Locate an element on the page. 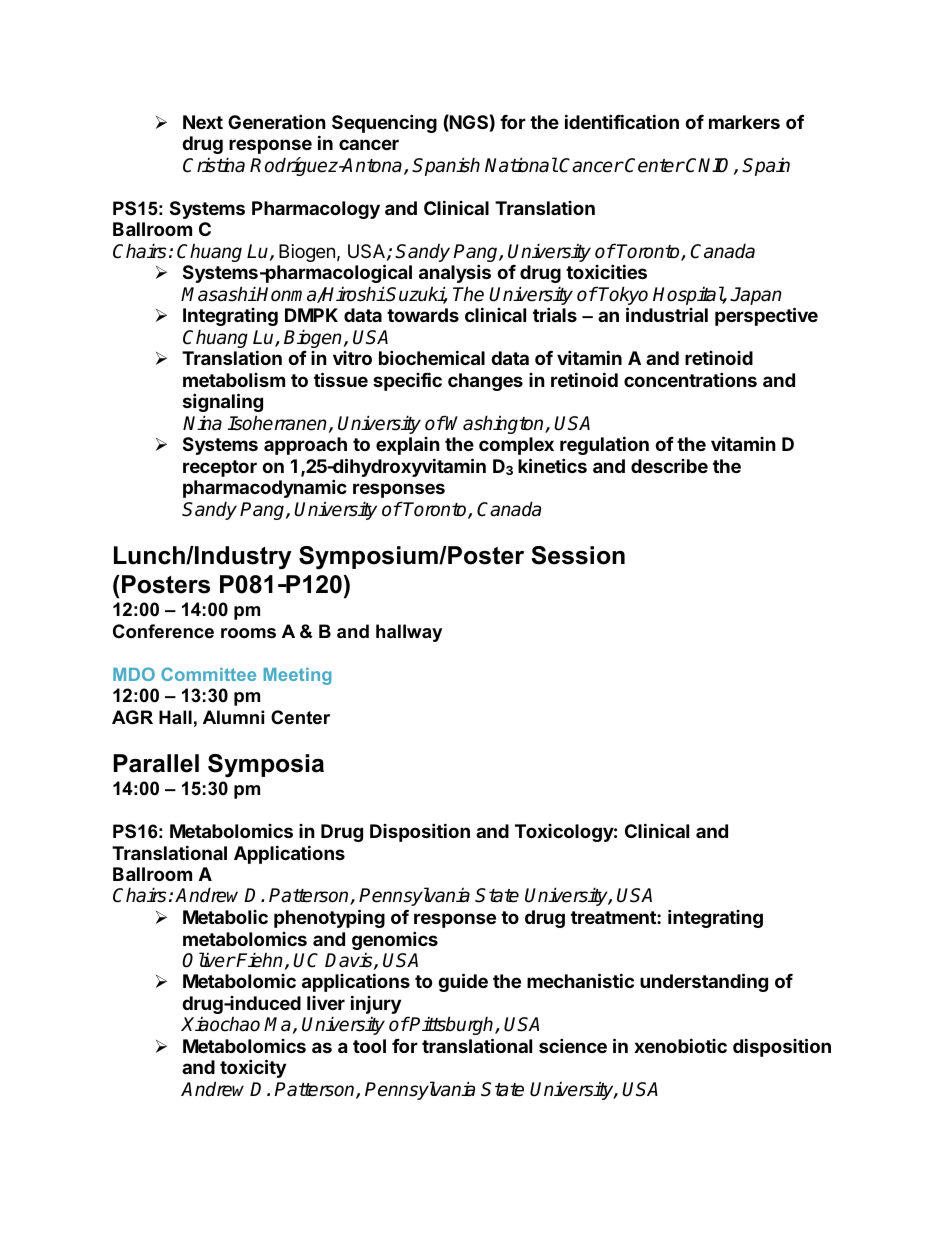  Parallel is located at coordinates (156, 763).
